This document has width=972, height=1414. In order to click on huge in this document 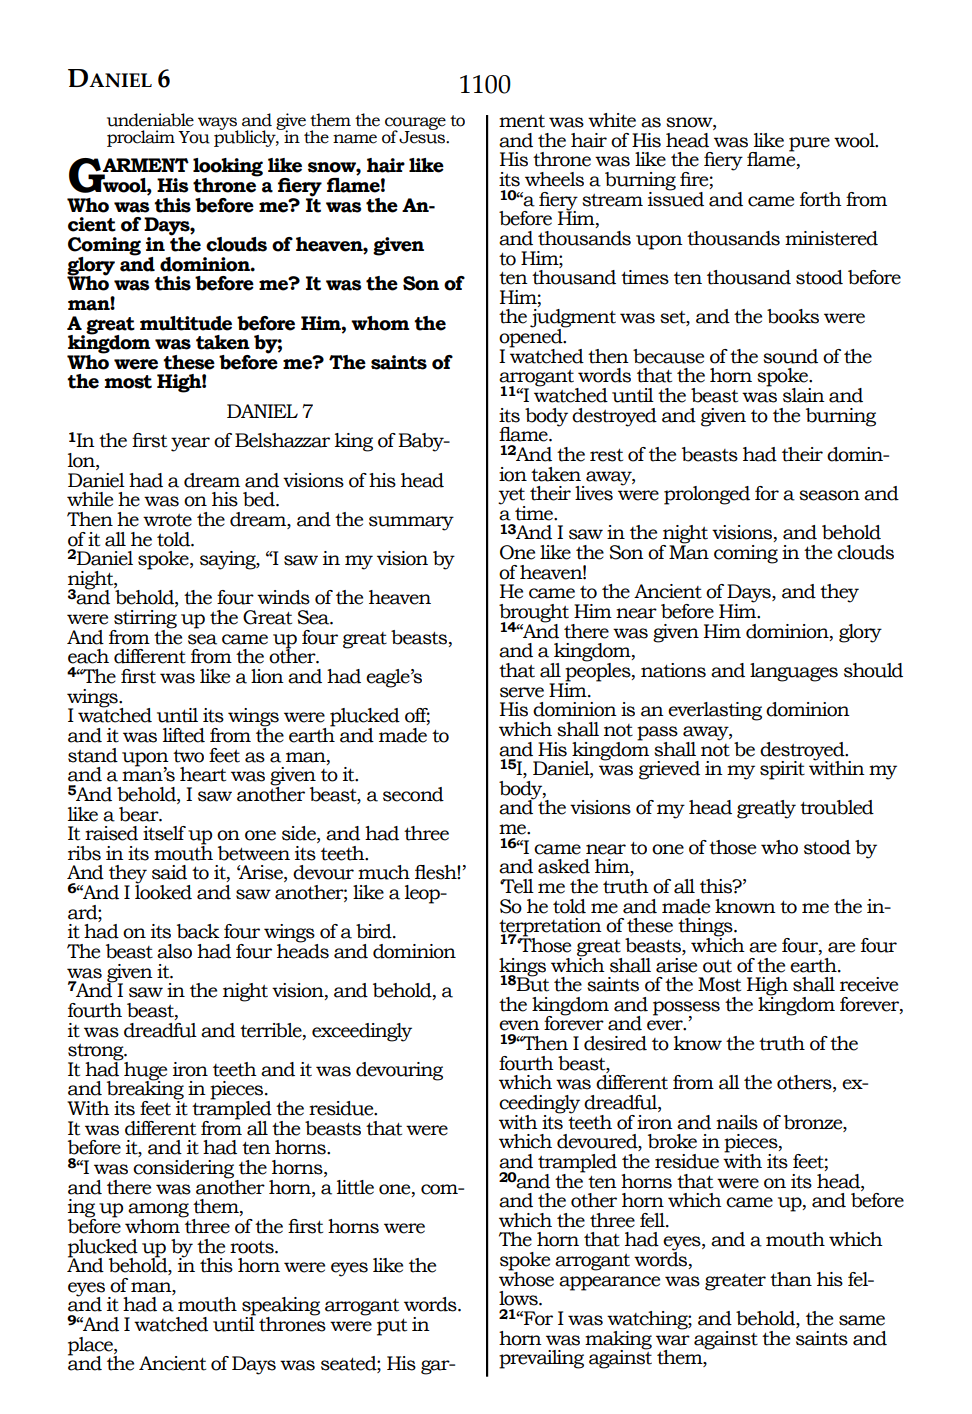, I will do `click(145, 1072)`.
